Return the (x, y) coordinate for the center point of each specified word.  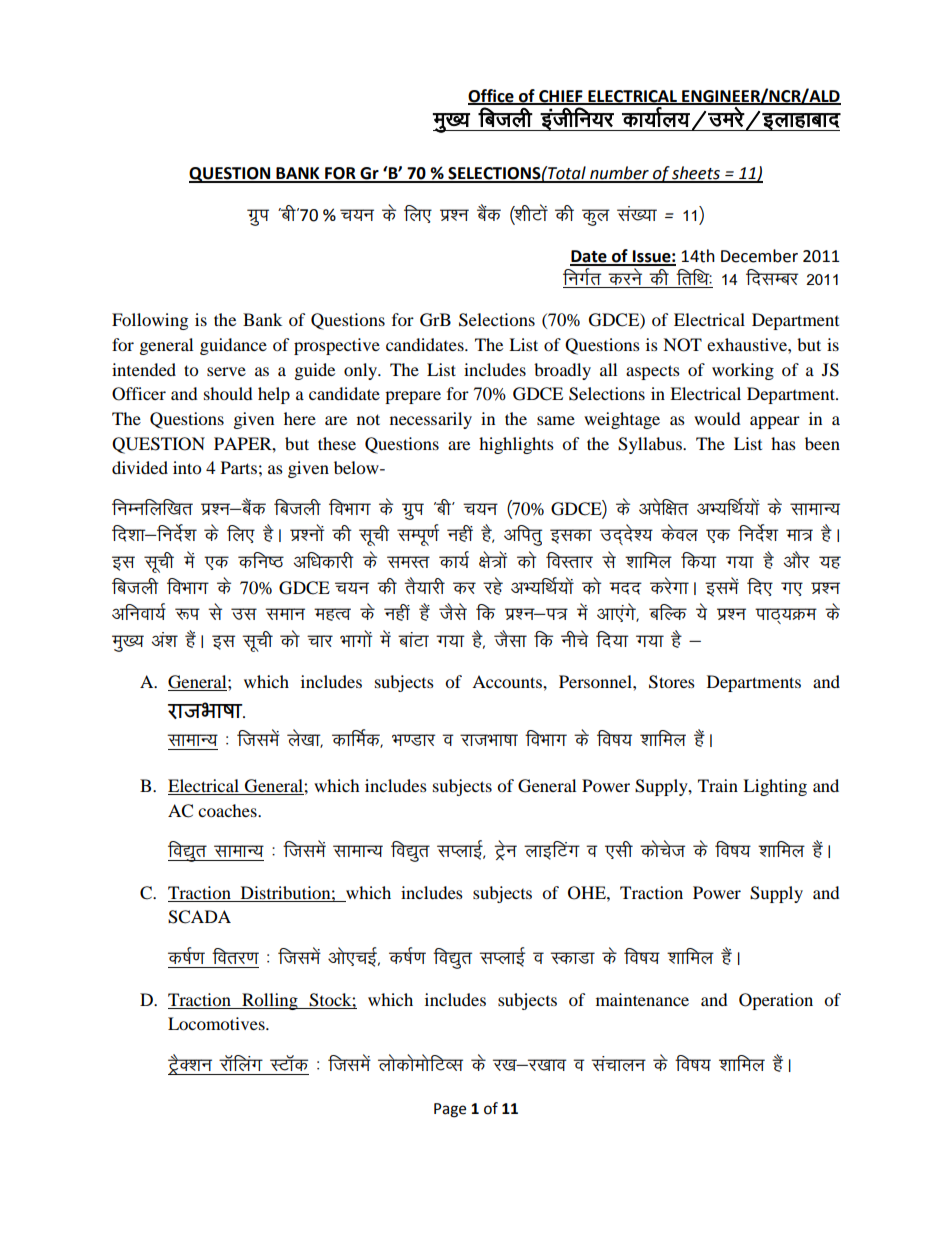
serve (226, 371)
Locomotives (217, 1023)
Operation (776, 1001)
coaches (228, 810)
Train (718, 785)
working (743, 371)
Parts (239, 467)
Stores (672, 682)
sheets (696, 174)
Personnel (596, 681)
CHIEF (561, 97)
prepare (413, 397)
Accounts (508, 681)
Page (450, 1110)
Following (150, 321)
